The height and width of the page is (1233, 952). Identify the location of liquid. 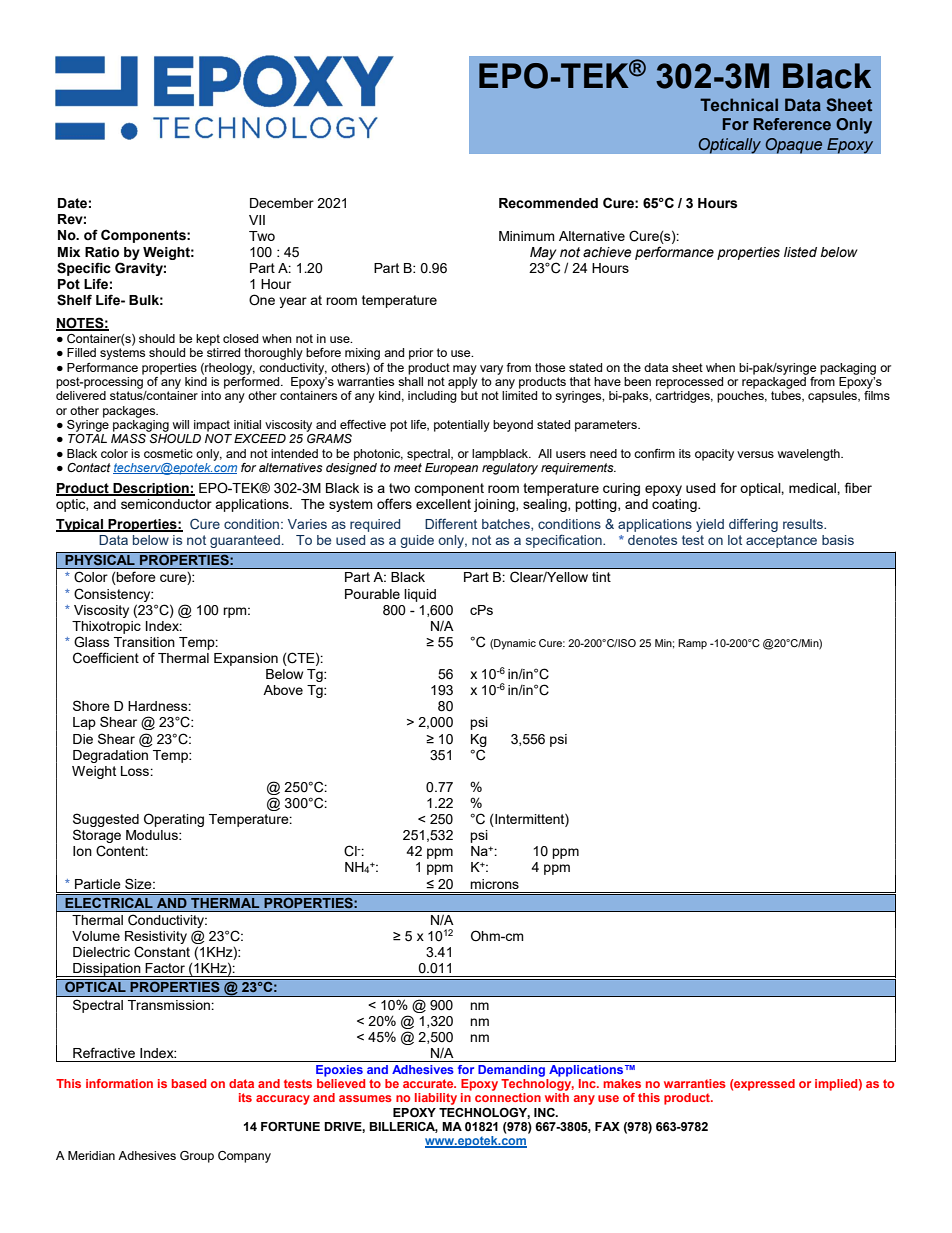
(420, 595).
